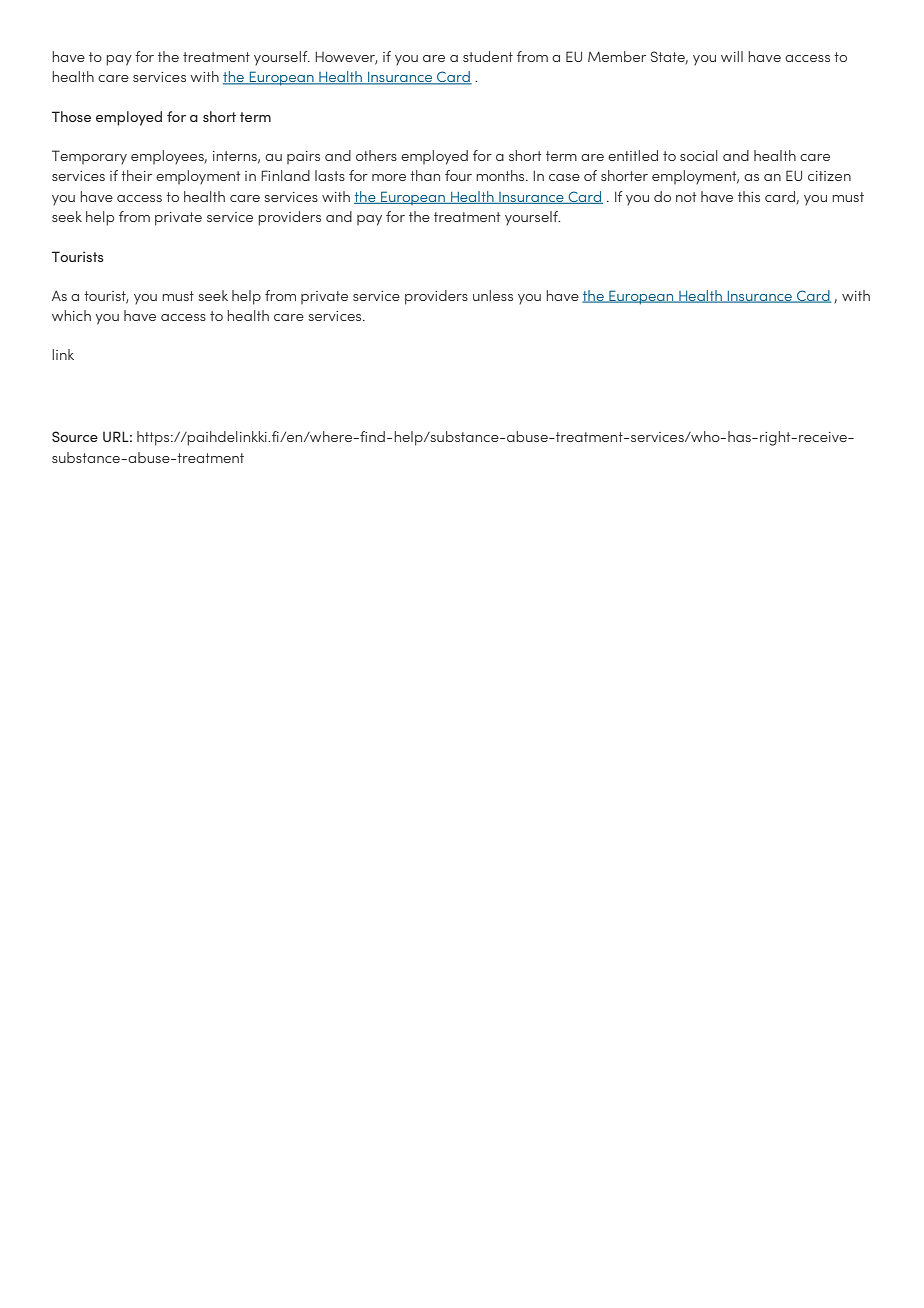 The height and width of the page is (1308, 924). Describe the element at coordinates (71, 315) in the page. I see `which` at that location.
